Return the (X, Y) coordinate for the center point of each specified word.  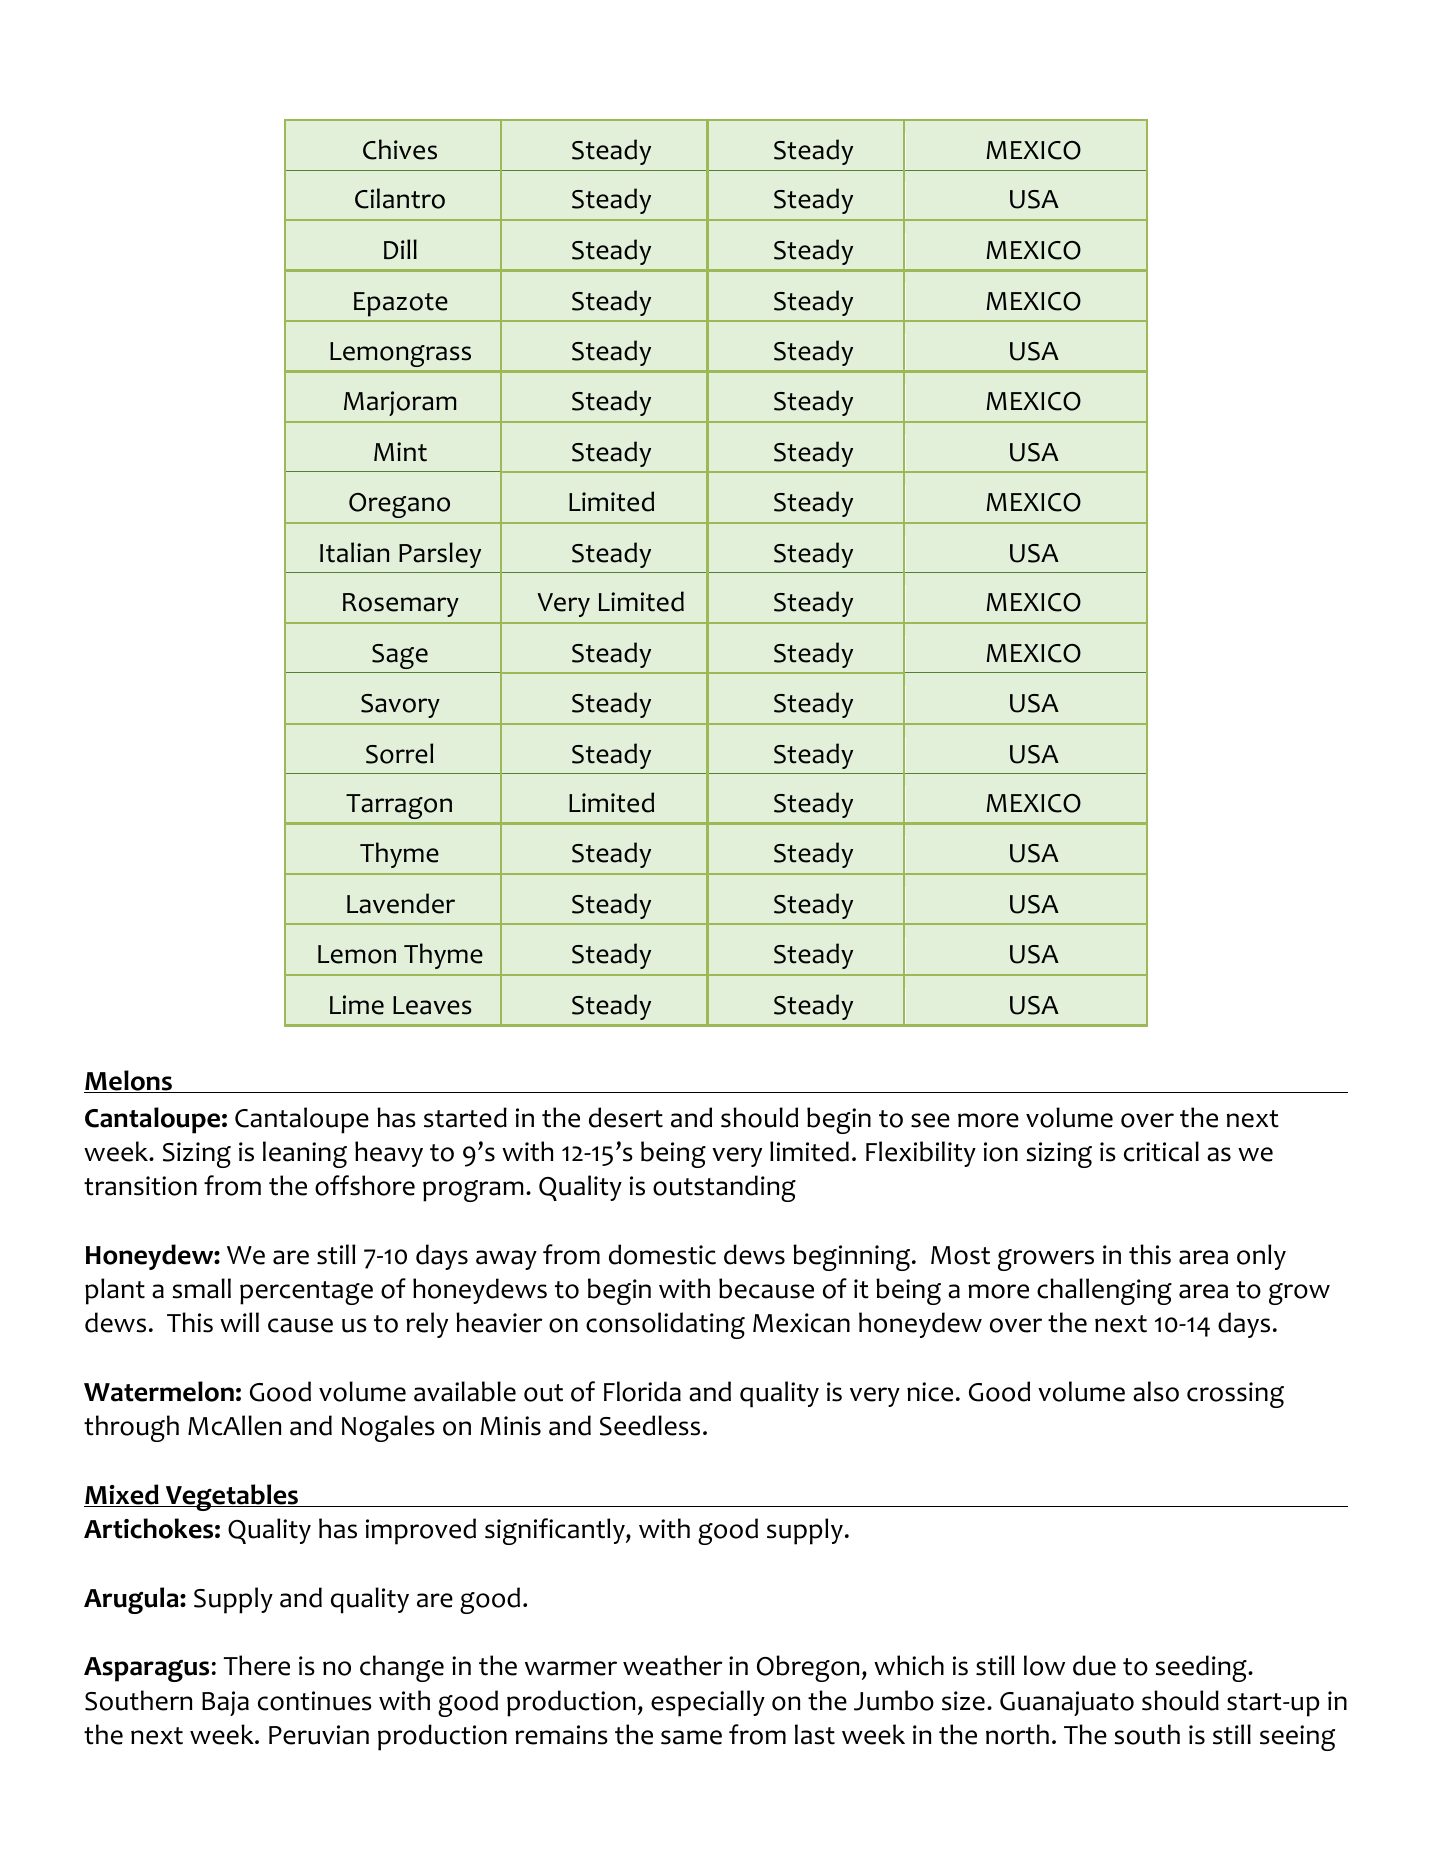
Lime (357, 1005)
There (257, 1665)
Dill (400, 249)
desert (626, 1117)
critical (1161, 1151)
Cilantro (400, 198)
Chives (400, 149)
